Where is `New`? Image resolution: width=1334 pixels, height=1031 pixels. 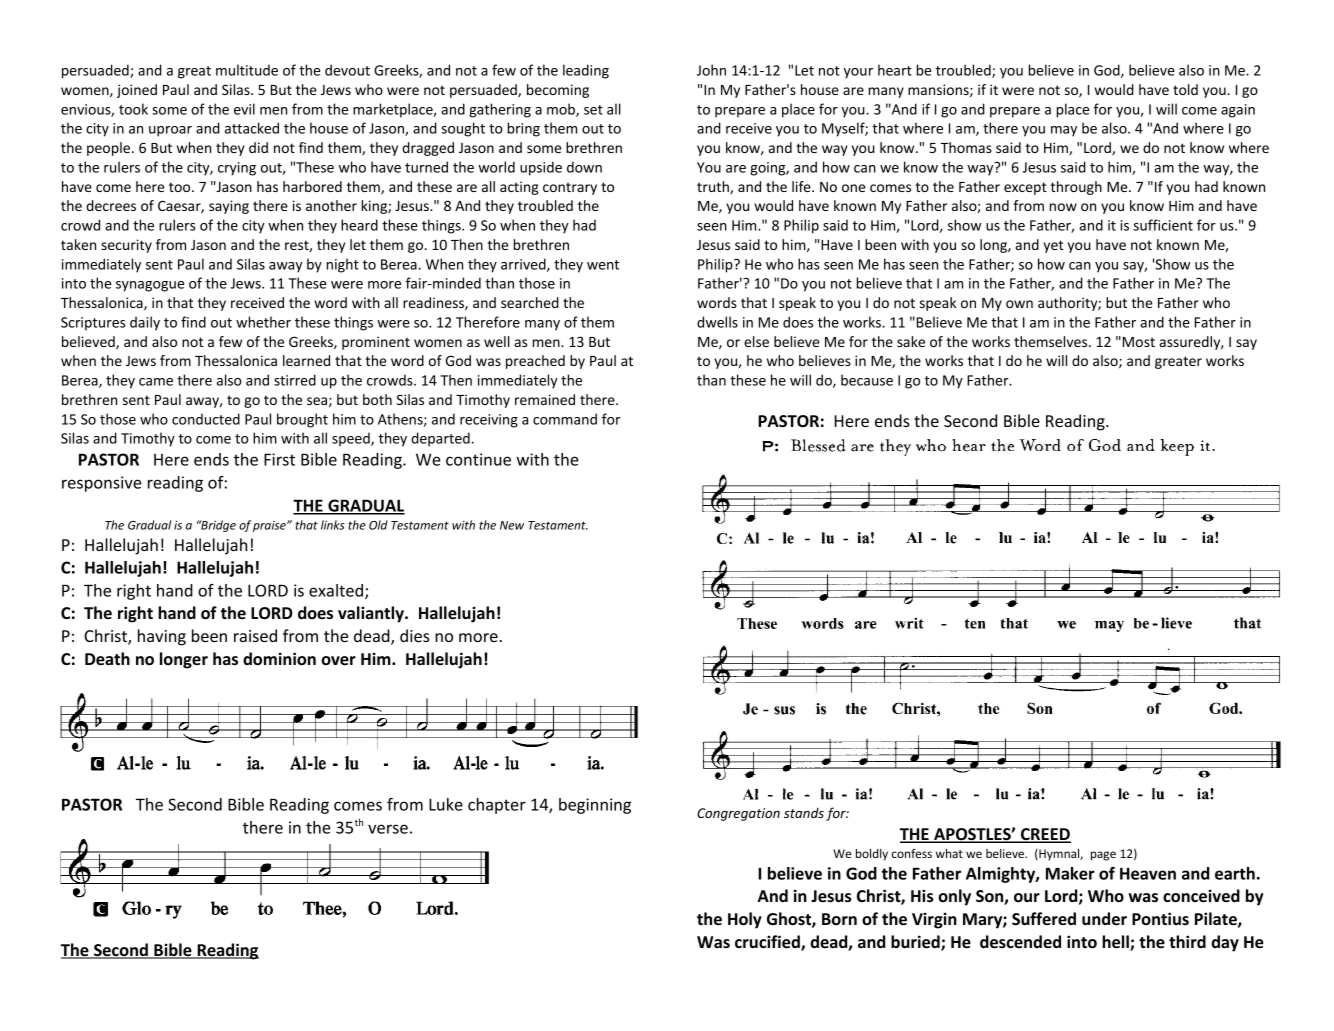 New is located at coordinates (512, 525).
